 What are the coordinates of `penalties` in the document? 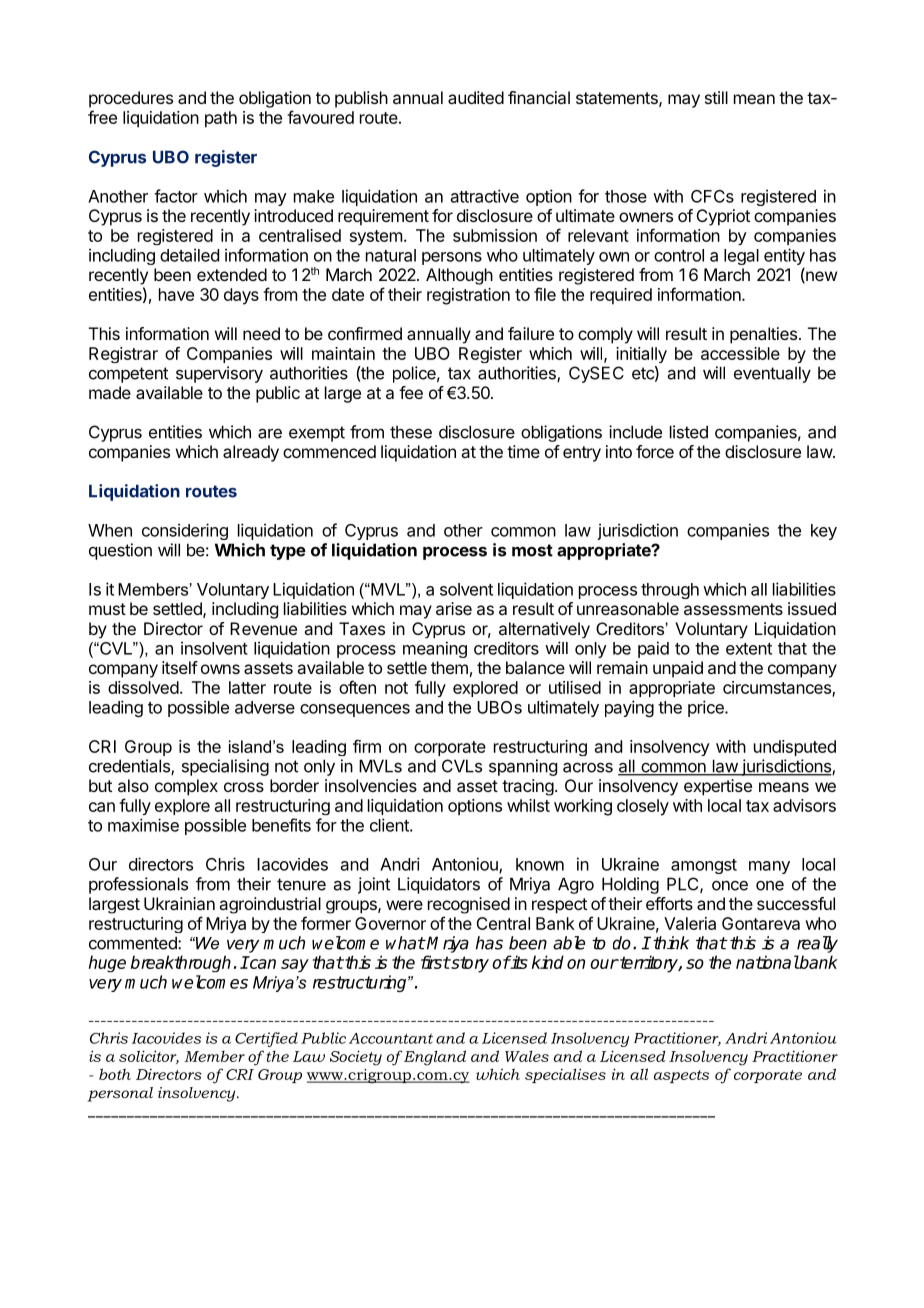 It's located at (763, 335).
